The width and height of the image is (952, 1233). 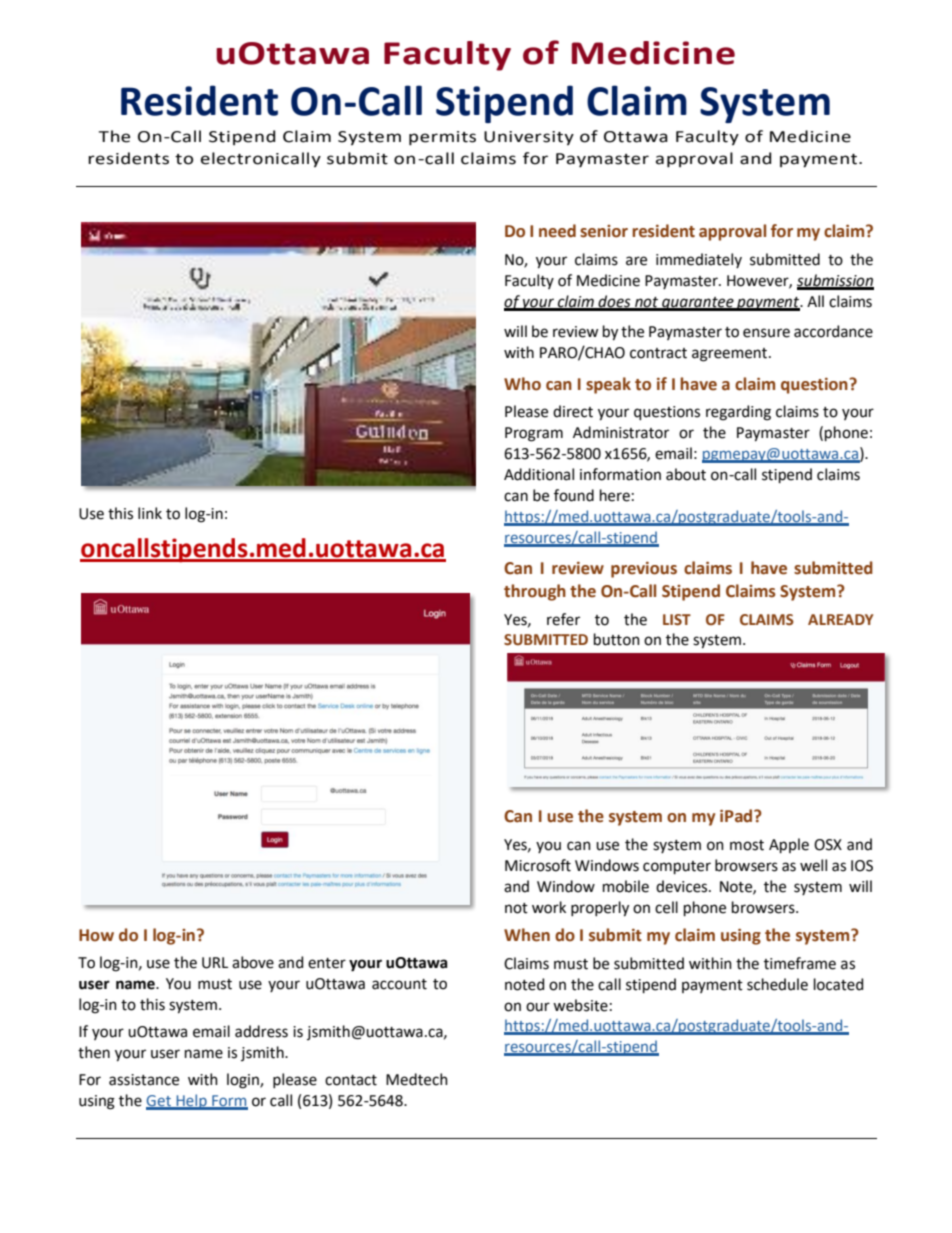 What do you see at coordinates (144, 1080) in the image?
I see `assistance` at bounding box center [144, 1080].
